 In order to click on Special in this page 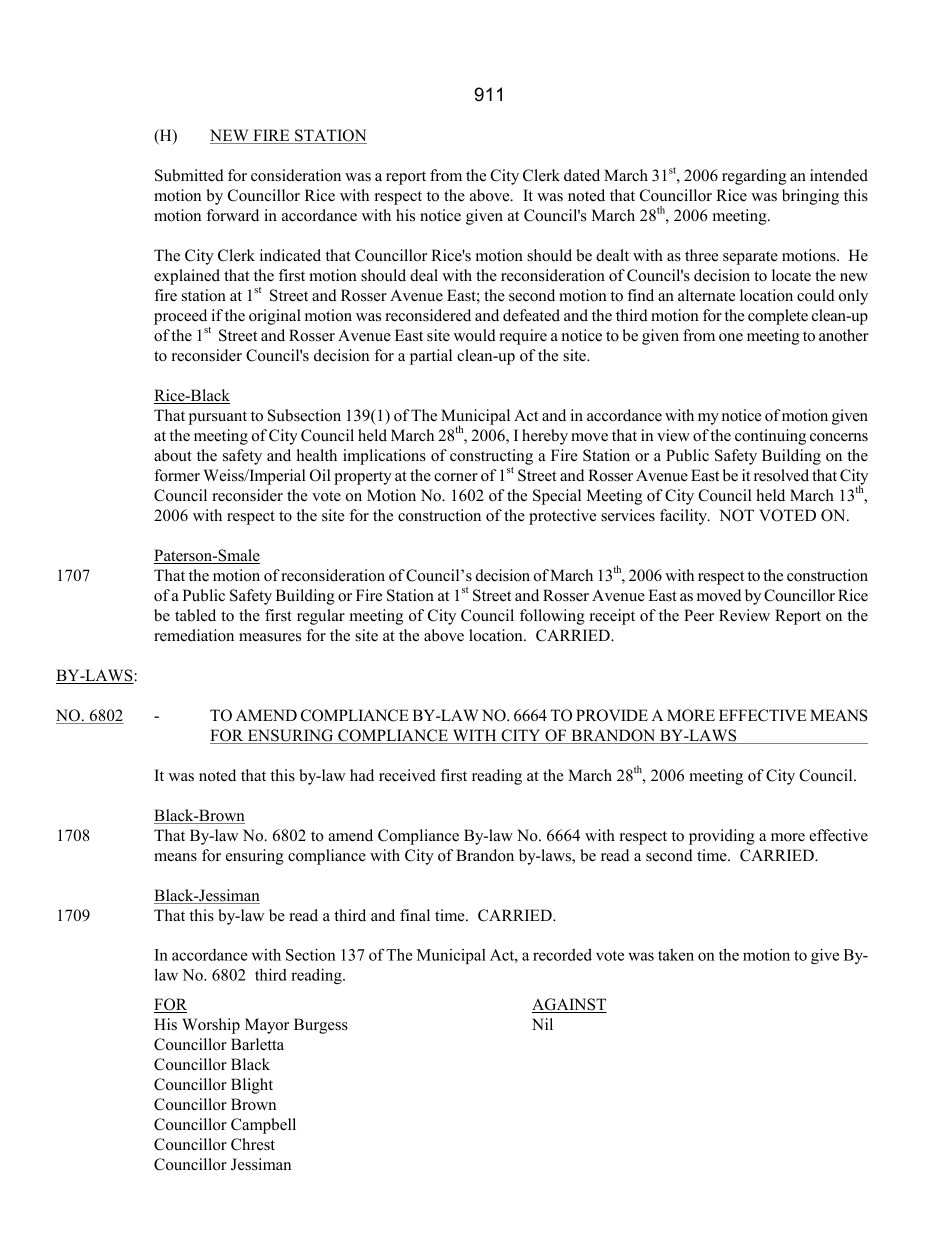, I will do `click(557, 497)`.
